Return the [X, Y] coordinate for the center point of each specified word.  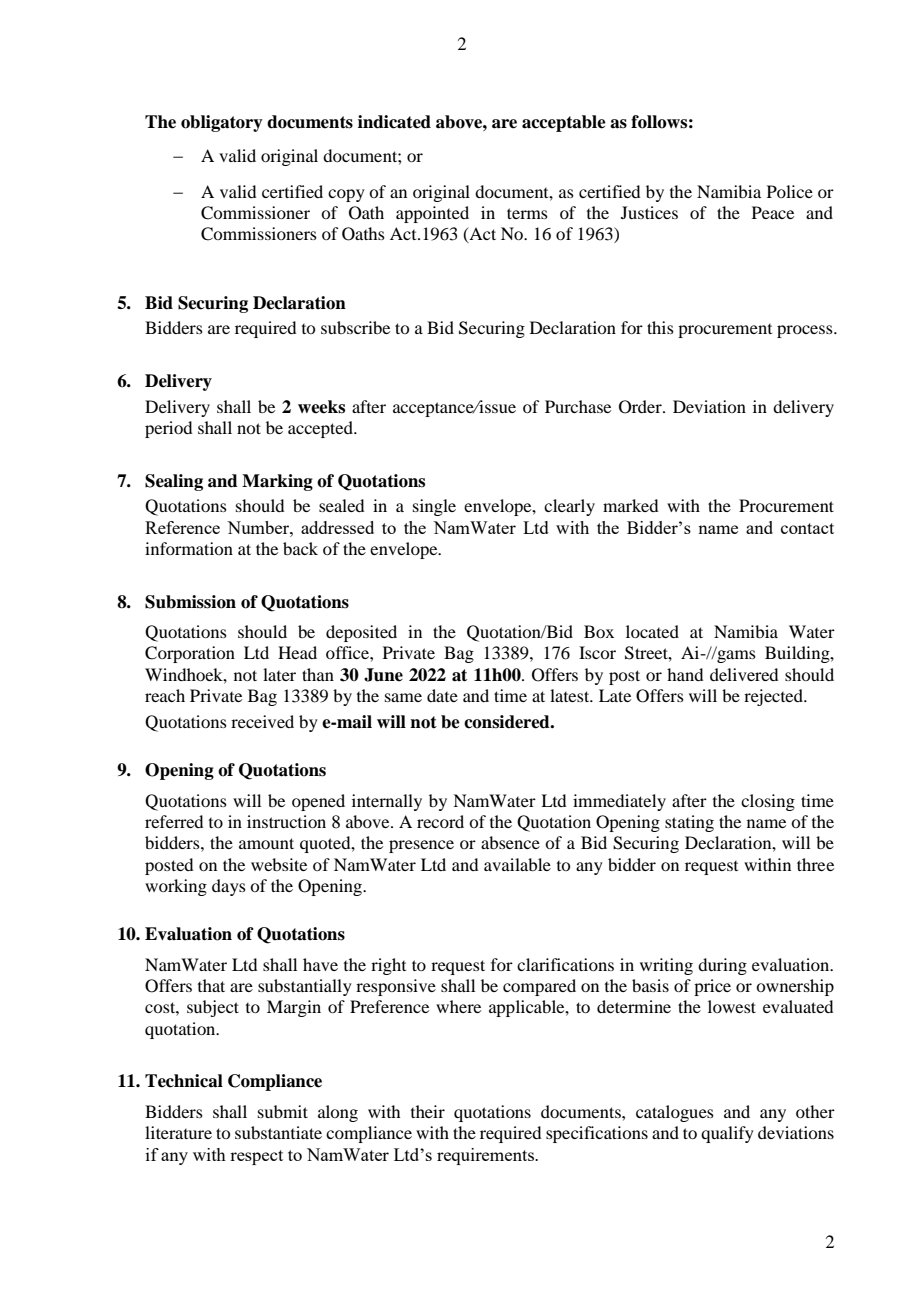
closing [768, 802]
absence [510, 842]
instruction [286, 821]
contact [807, 528]
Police [790, 191]
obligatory [222, 123]
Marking [277, 482]
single [434, 507]
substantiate [278, 1132]
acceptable [564, 123]
